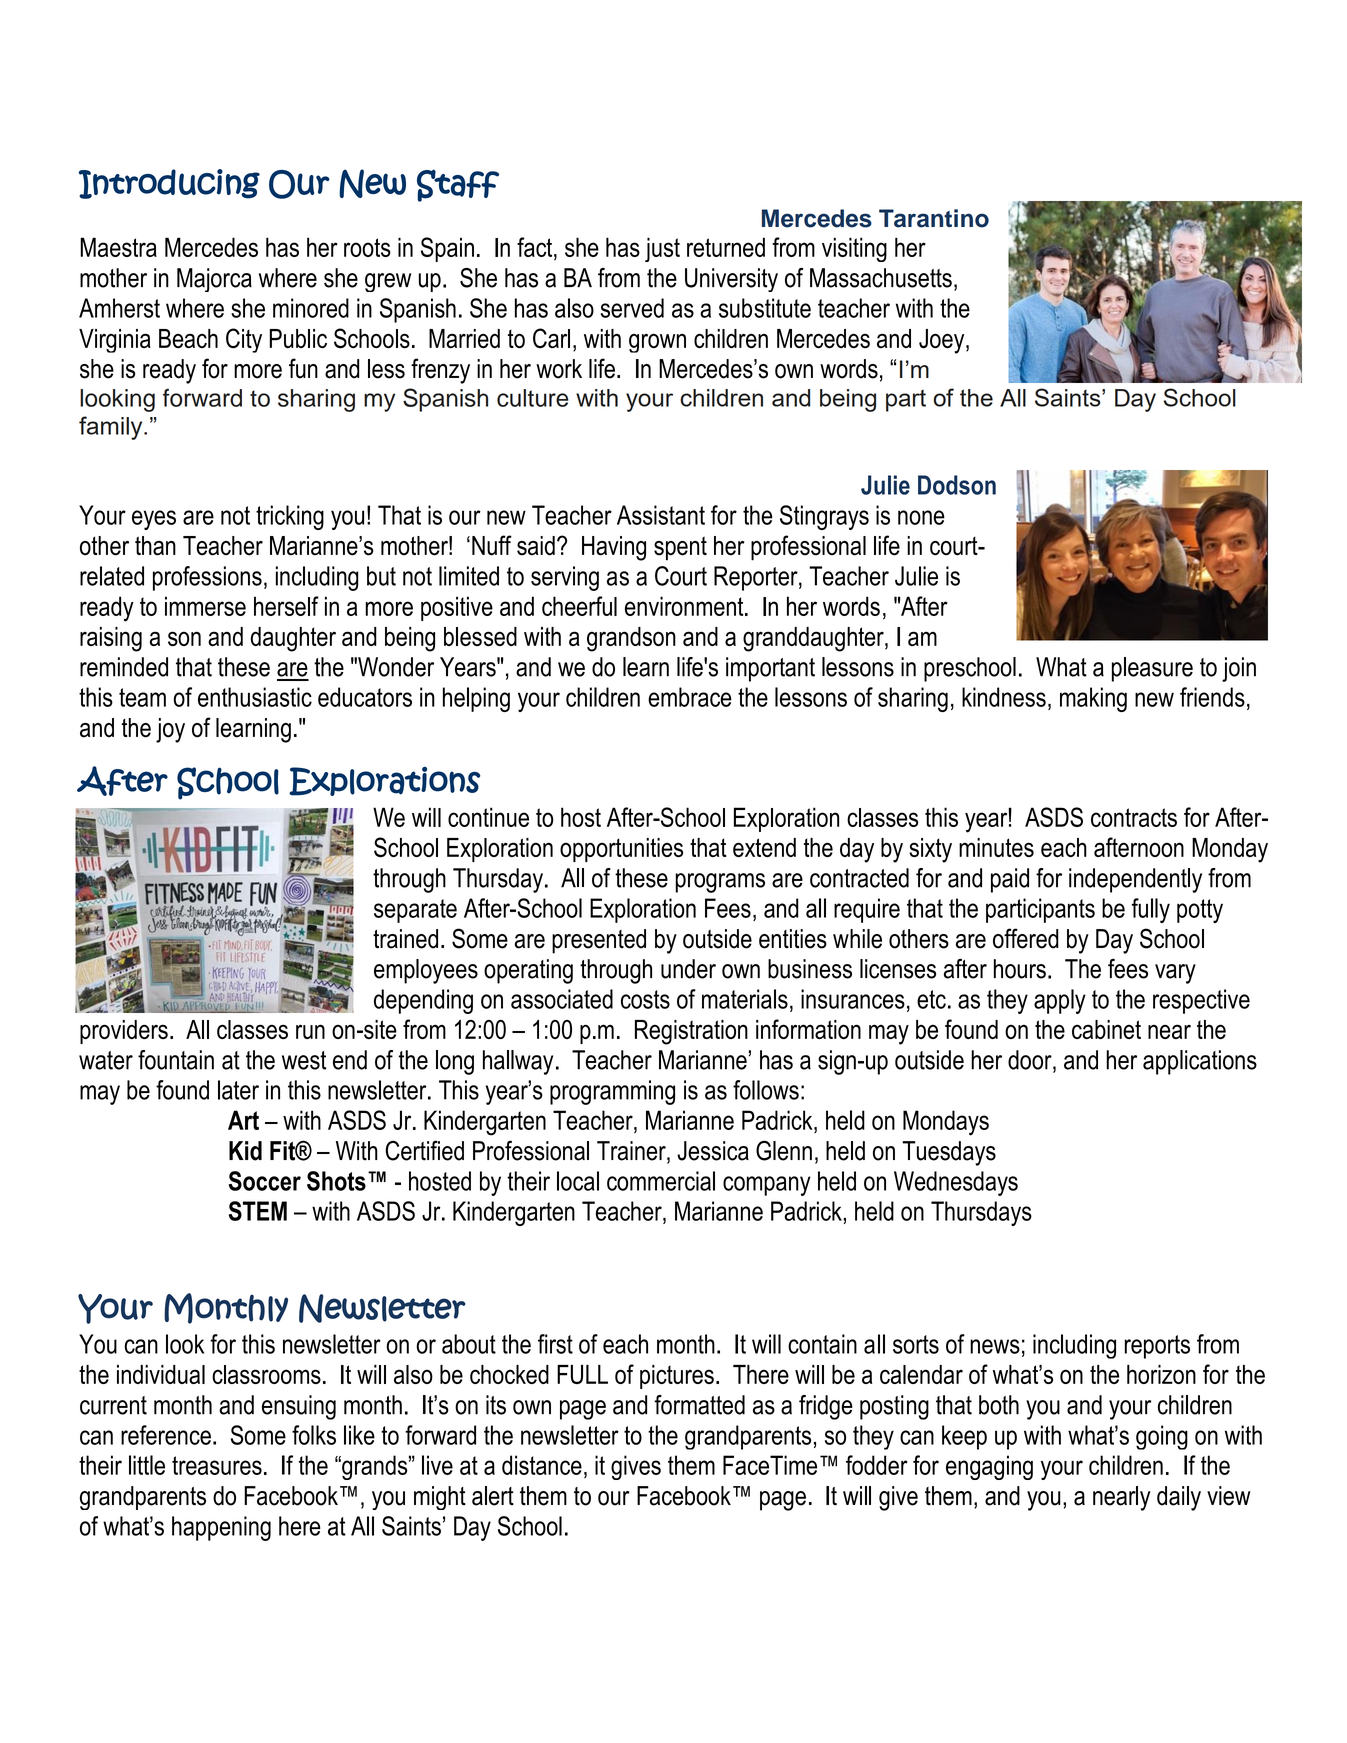  Describe the element at coordinates (169, 184) in the screenshot. I see `Introducing` at that location.
